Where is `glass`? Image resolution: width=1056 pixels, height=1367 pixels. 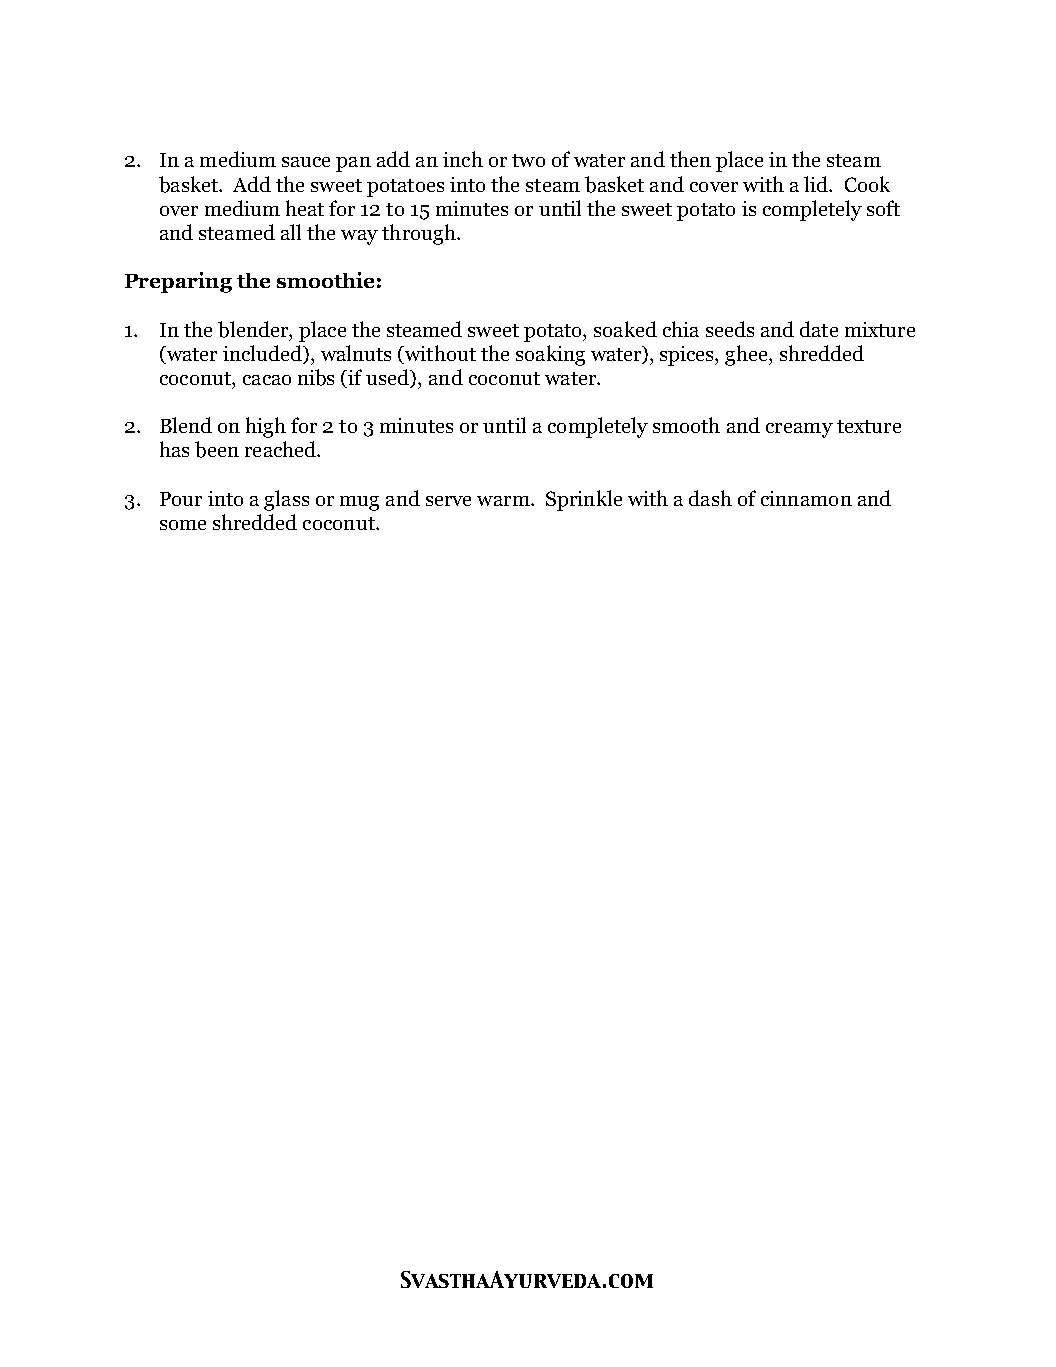 glass is located at coordinates (286, 500).
